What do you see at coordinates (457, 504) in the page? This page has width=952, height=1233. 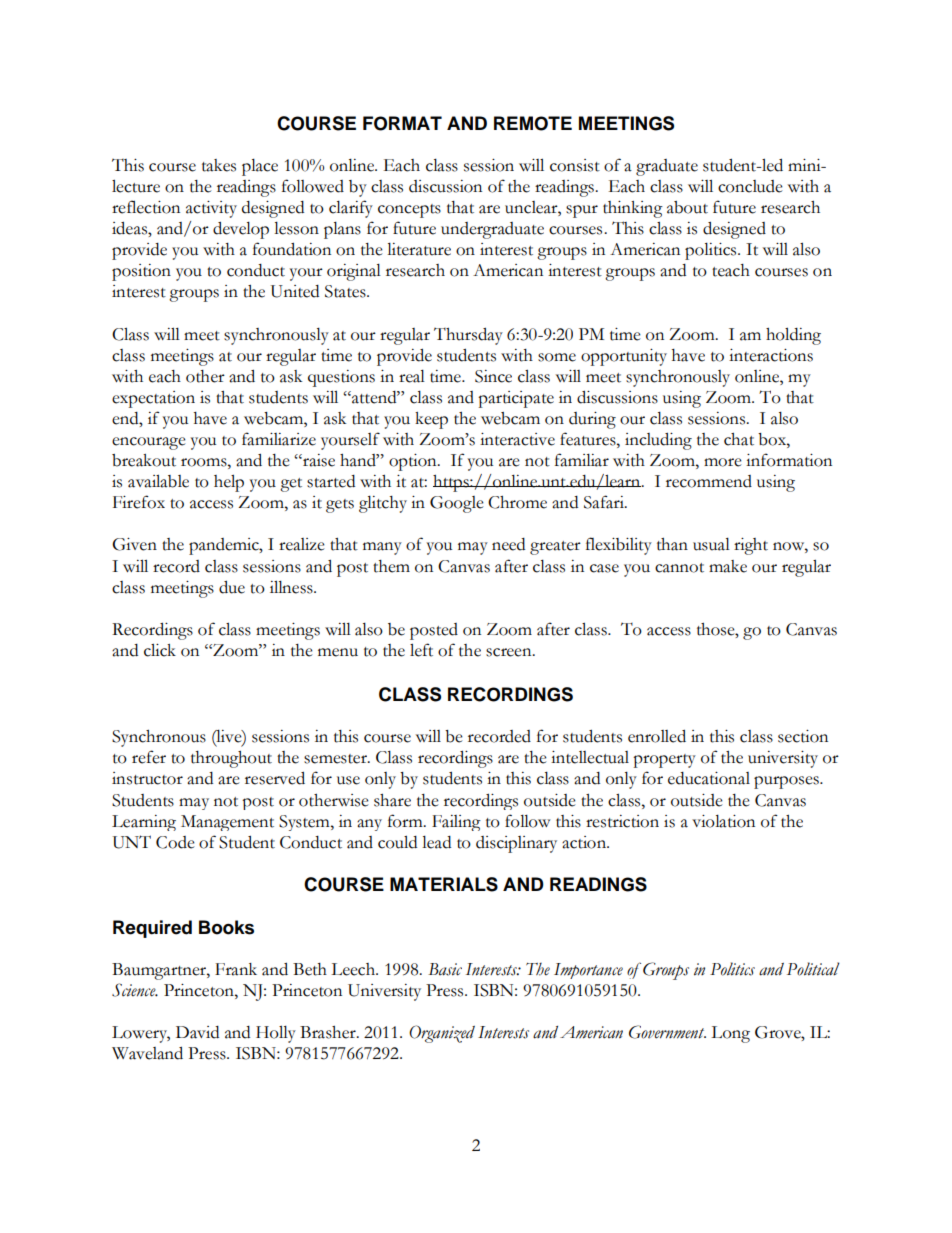 I see `Google` at bounding box center [457, 504].
